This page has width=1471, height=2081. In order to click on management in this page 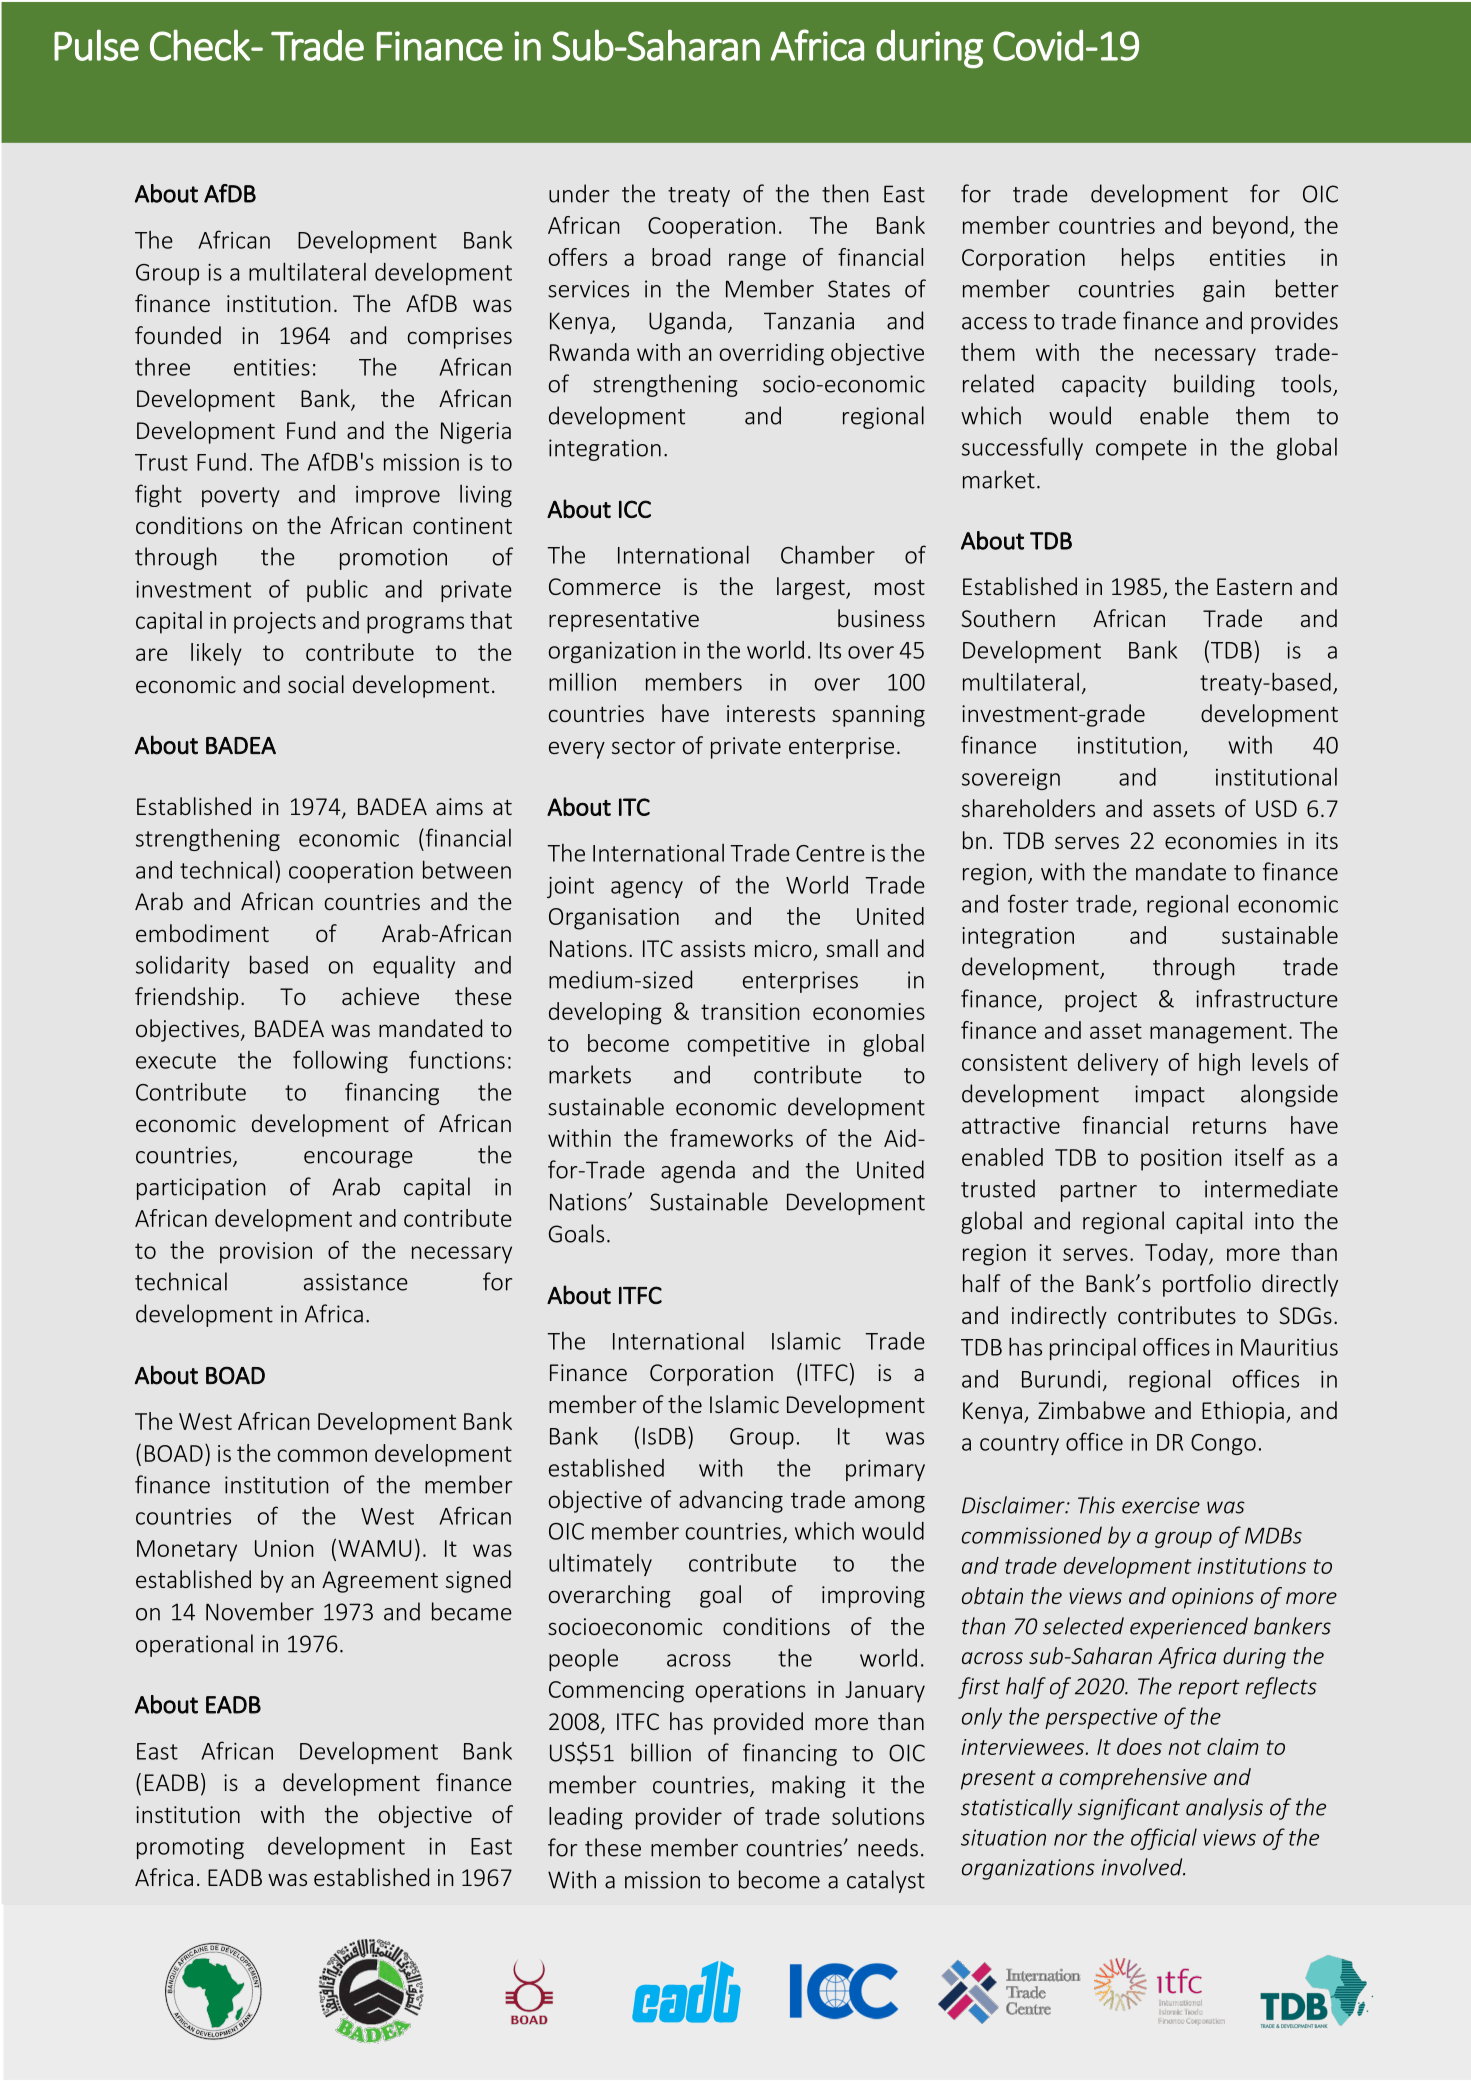, I will do `click(1218, 1033)`.
